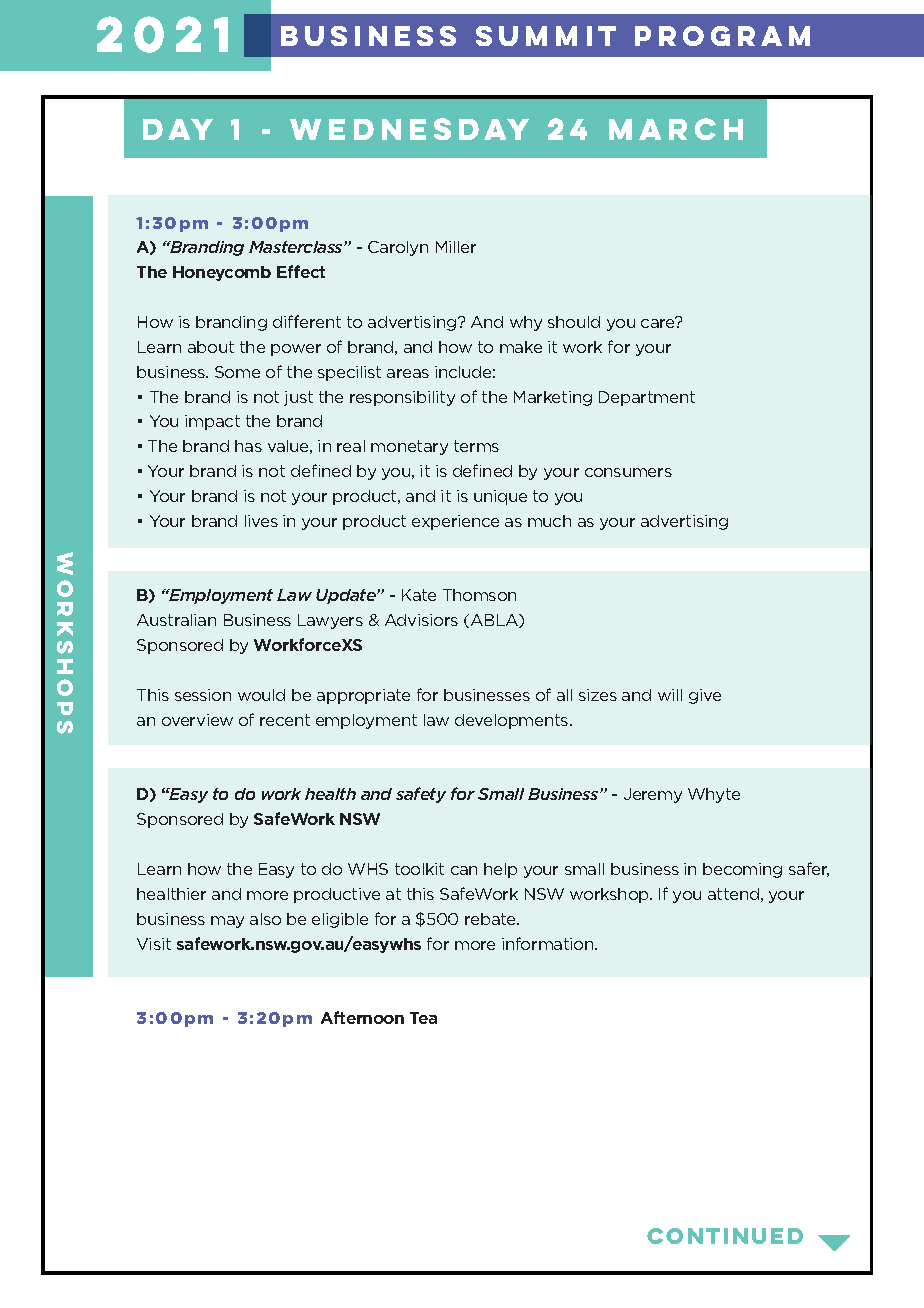 The width and height of the page is (924, 1308). Describe the element at coordinates (546, 36) in the page. I see `Summit` at that location.
